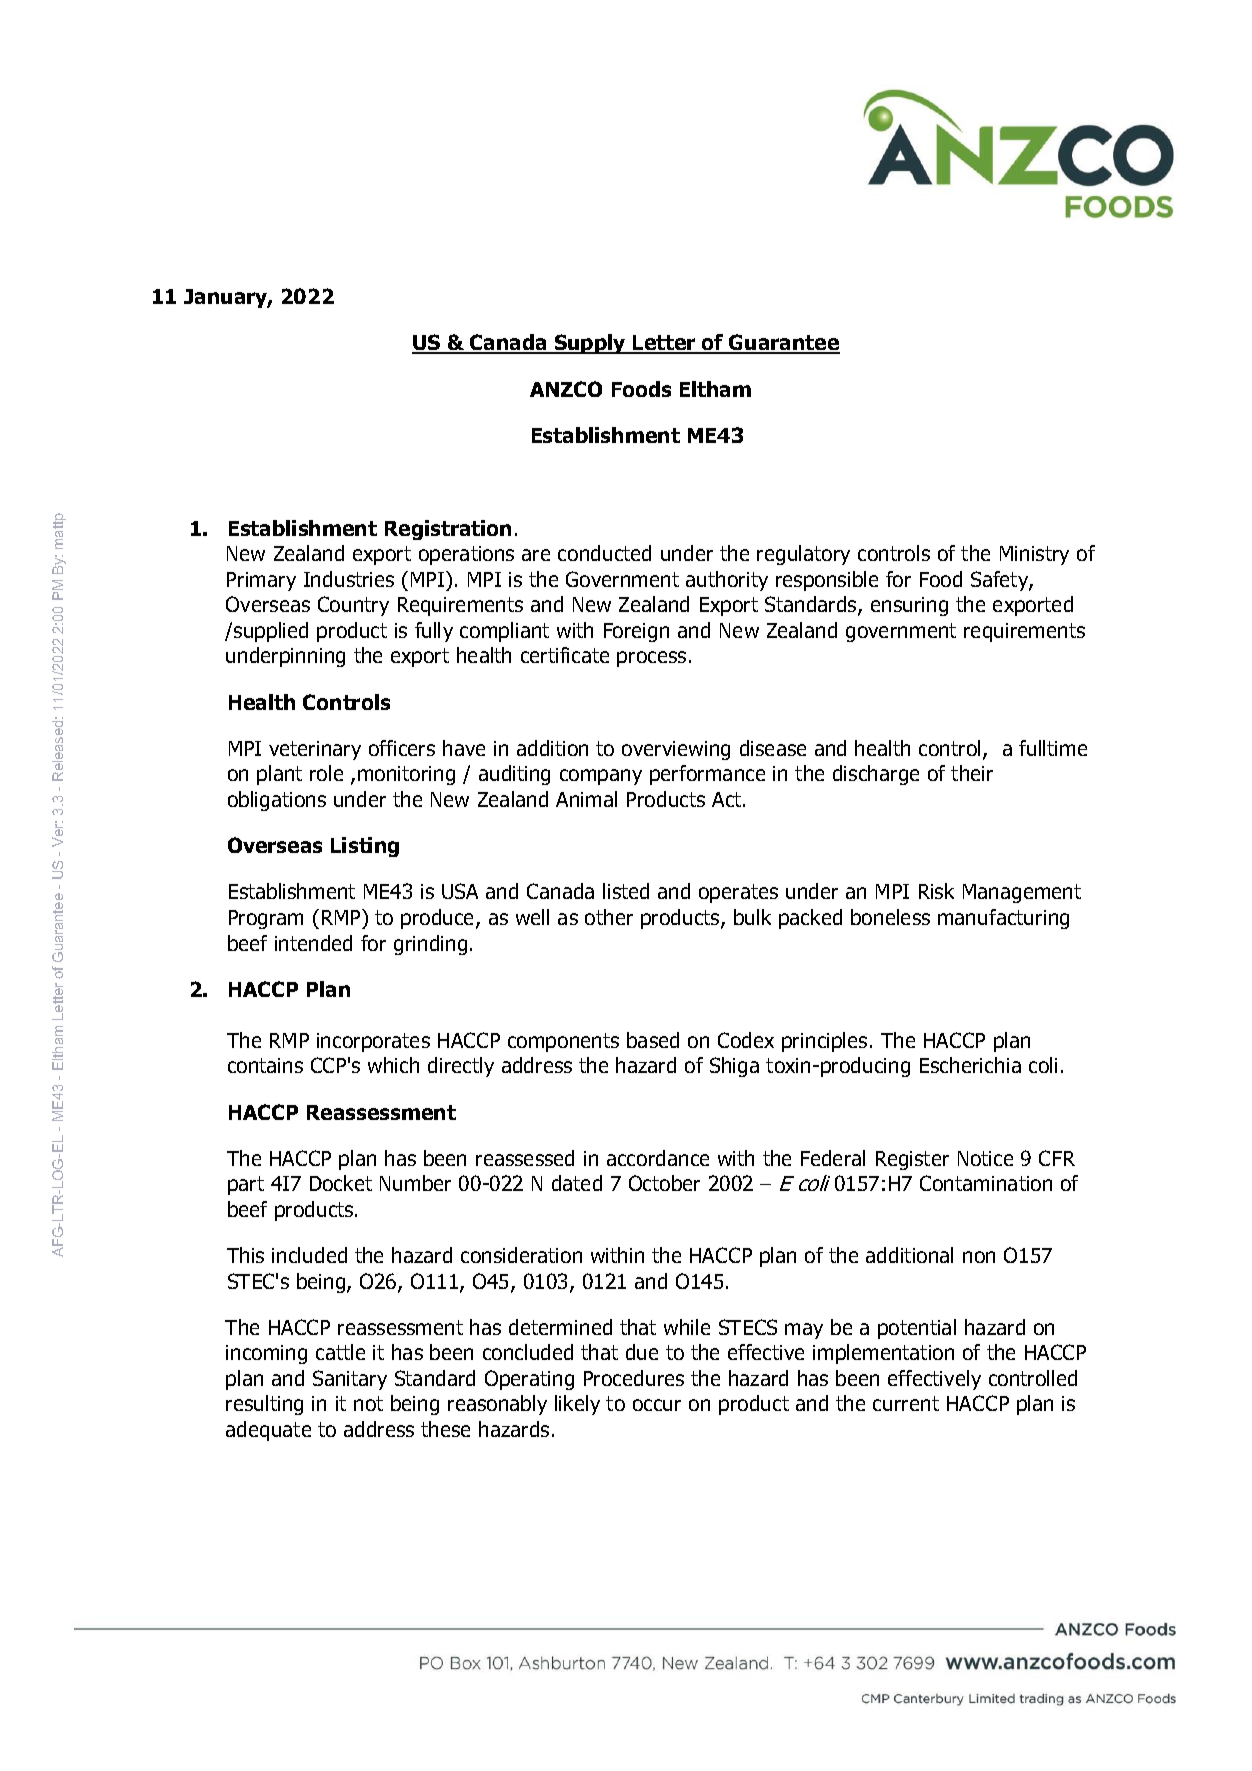 The height and width of the page is (1771, 1252). I want to click on Risk, so click(936, 891).
